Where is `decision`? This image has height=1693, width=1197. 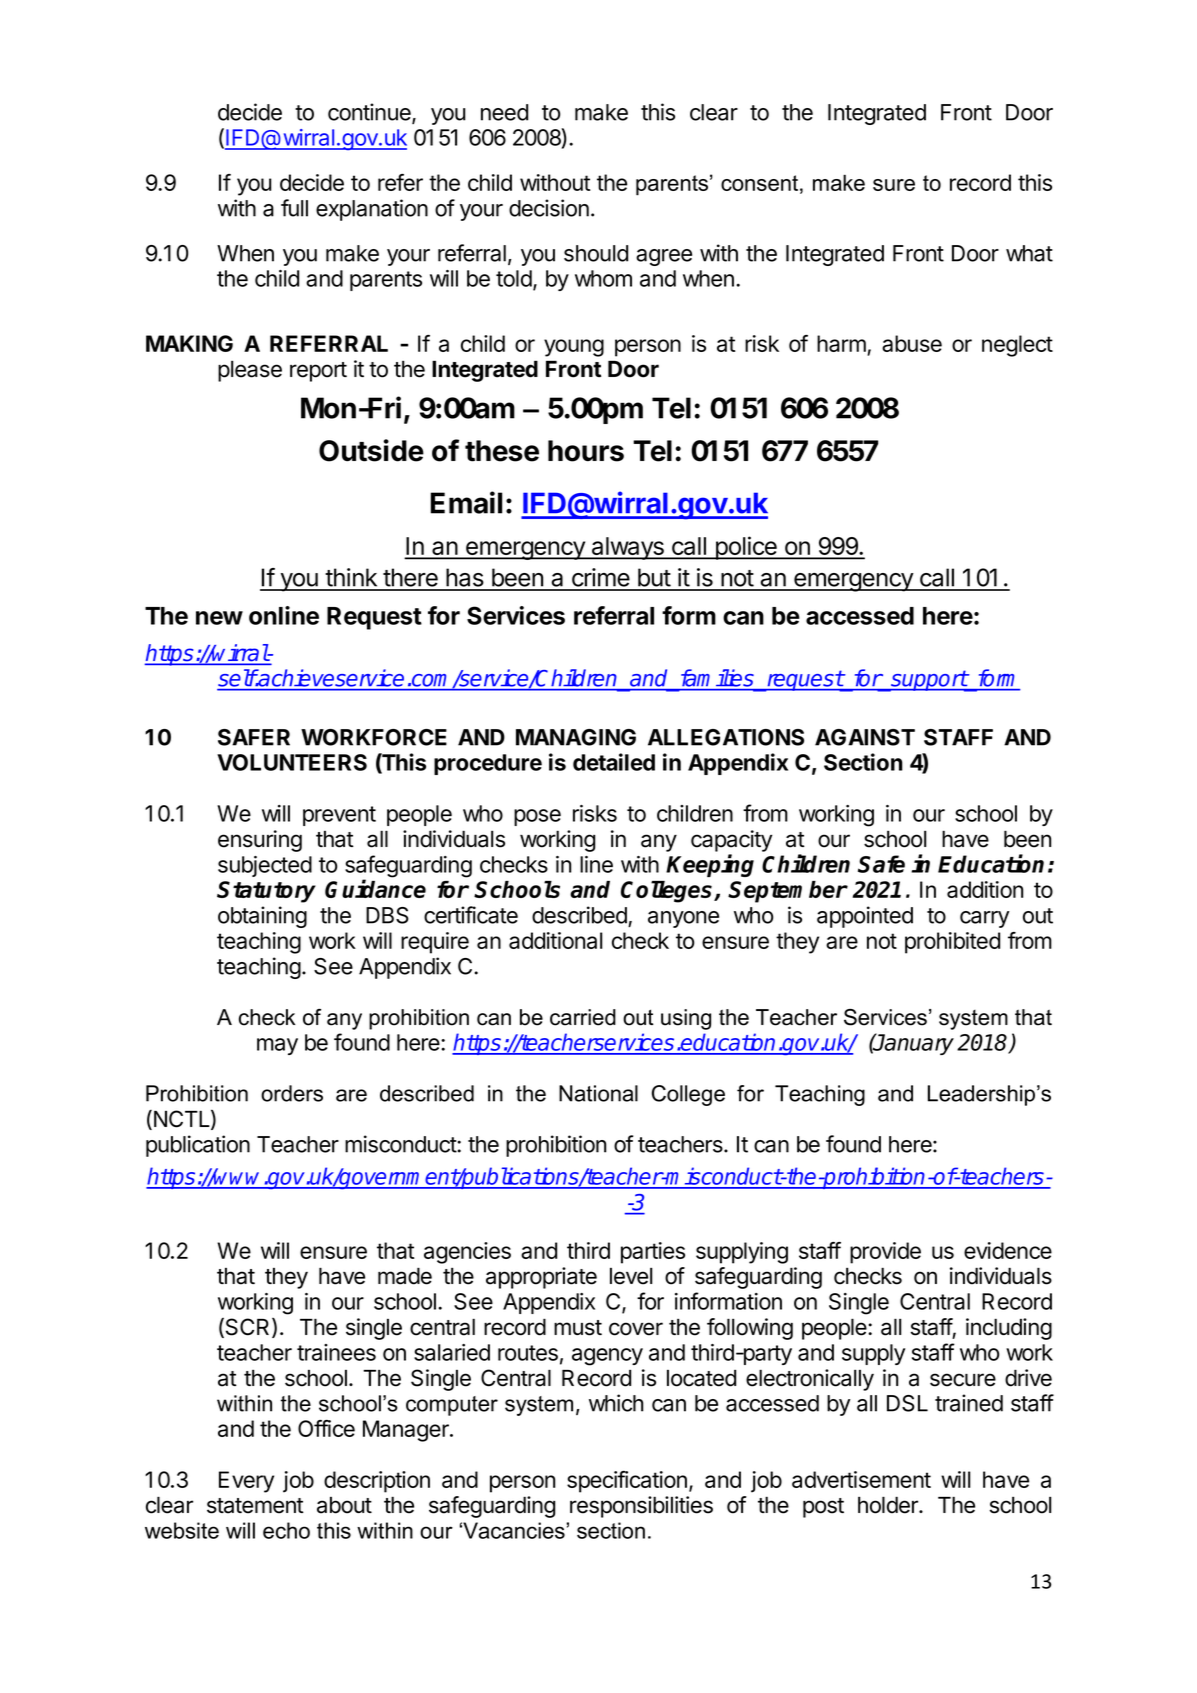 decision is located at coordinates (549, 208).
